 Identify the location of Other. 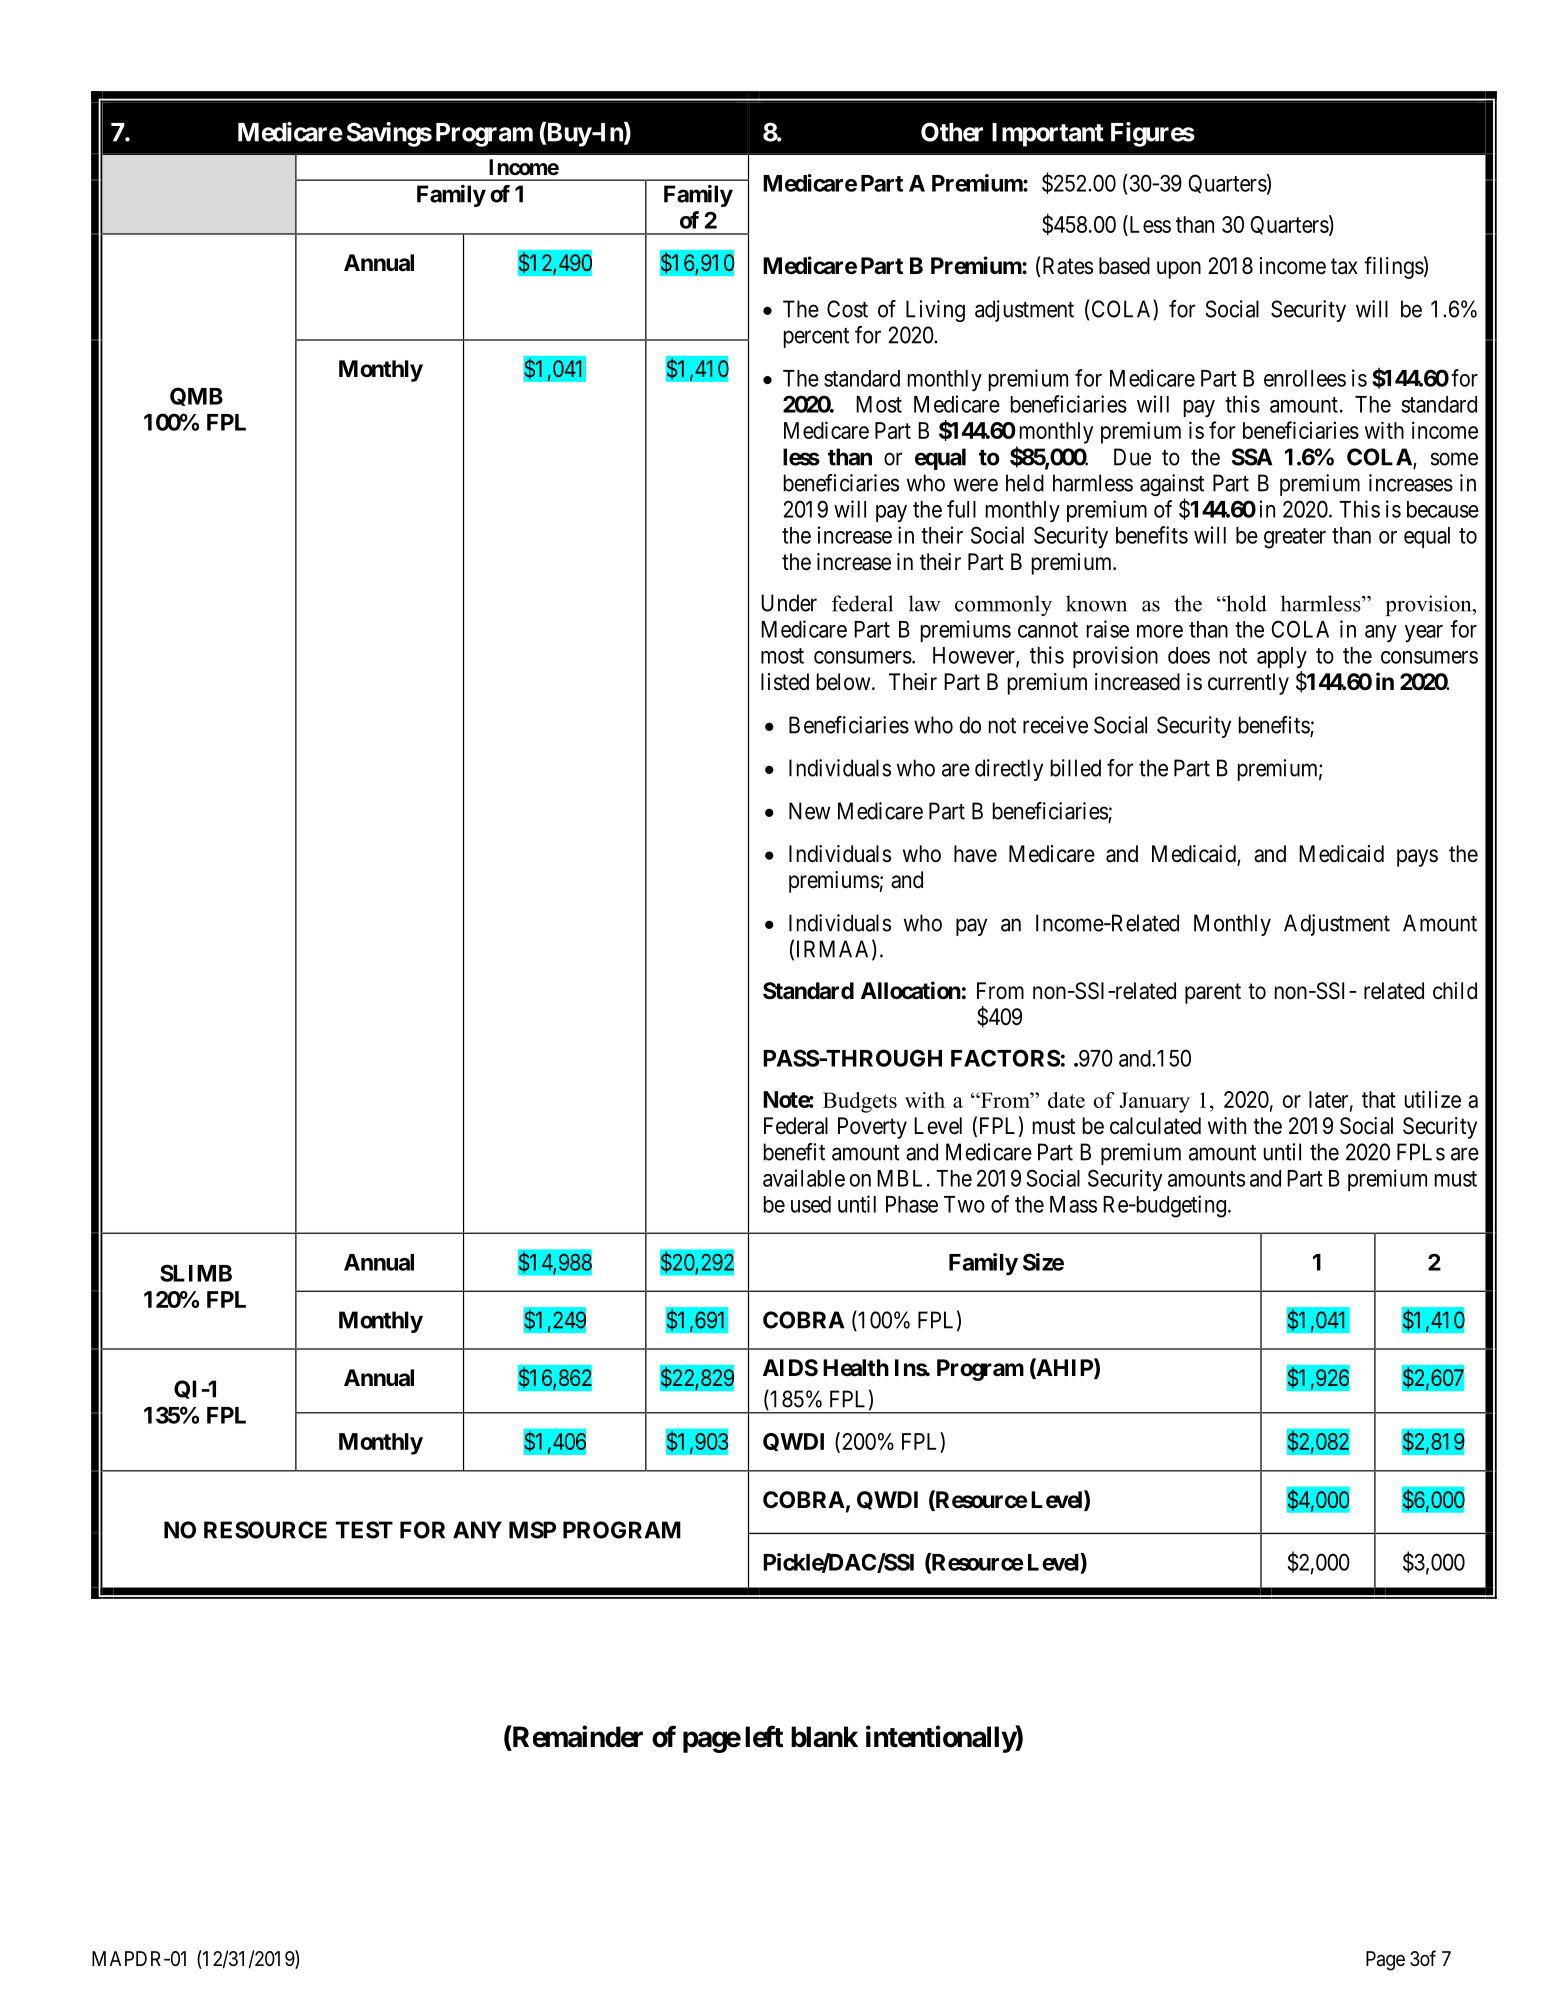
(952, 132).
